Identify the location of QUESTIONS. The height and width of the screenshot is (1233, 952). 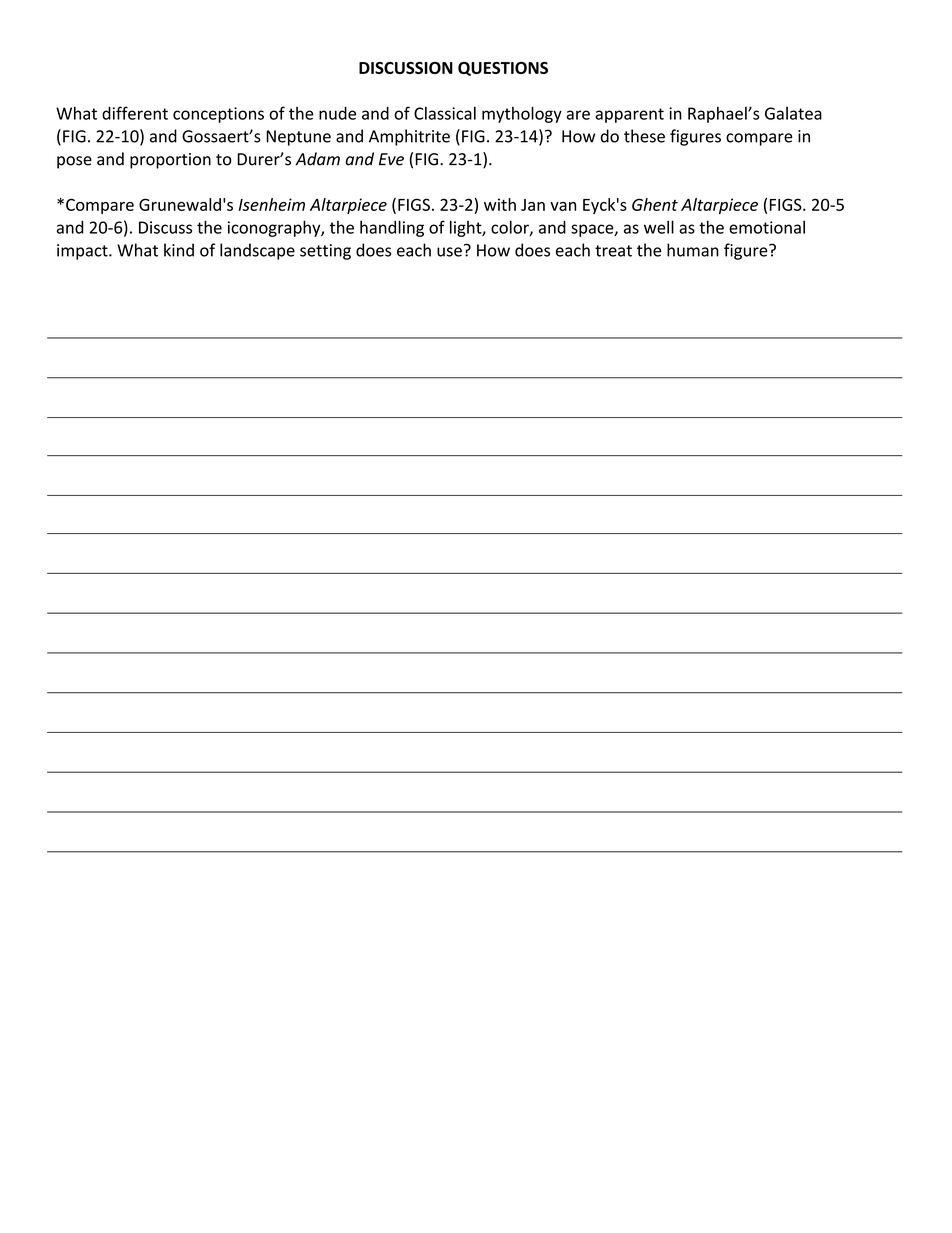
(503, 69).
